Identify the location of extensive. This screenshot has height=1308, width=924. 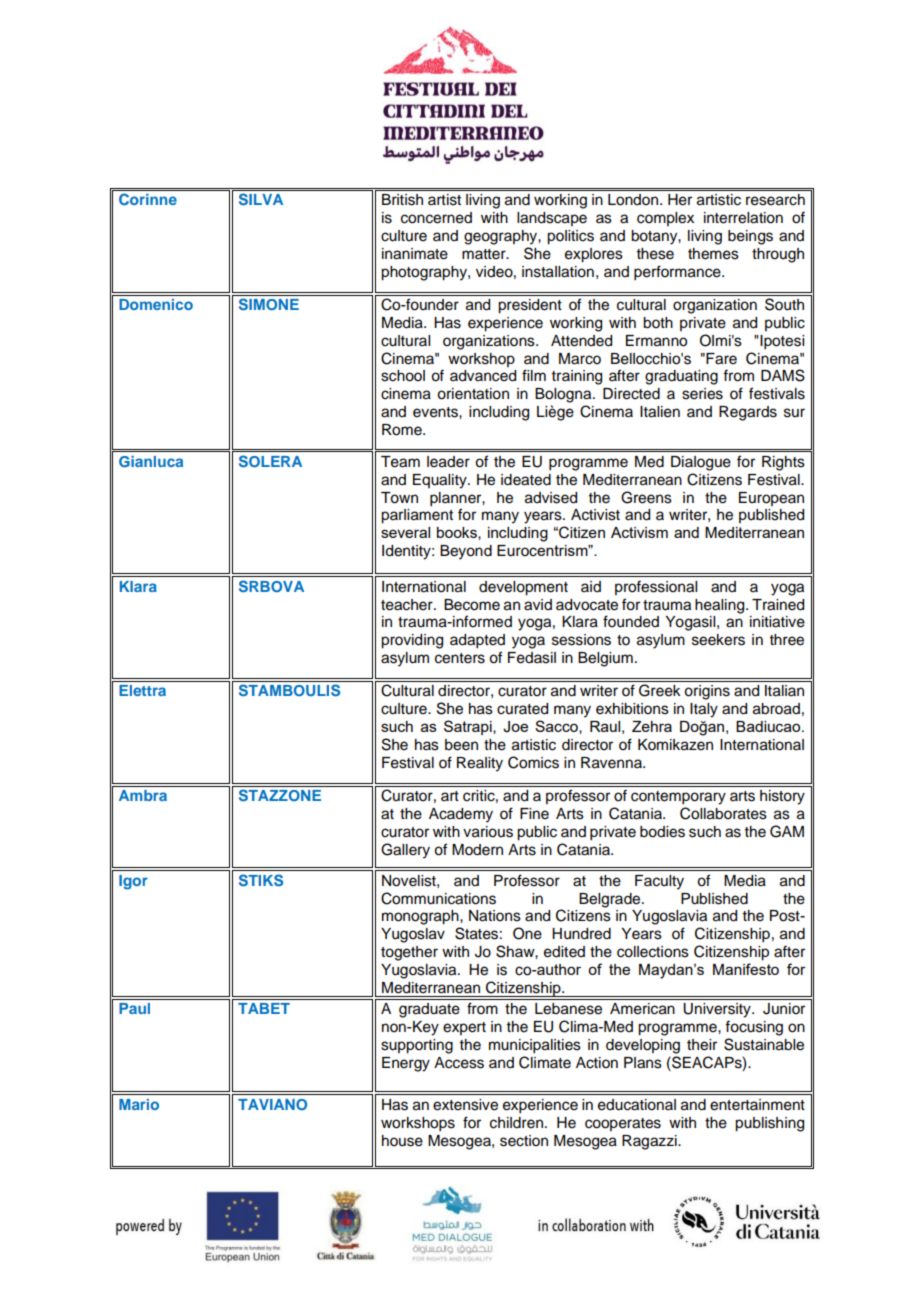
(465, 1105).
